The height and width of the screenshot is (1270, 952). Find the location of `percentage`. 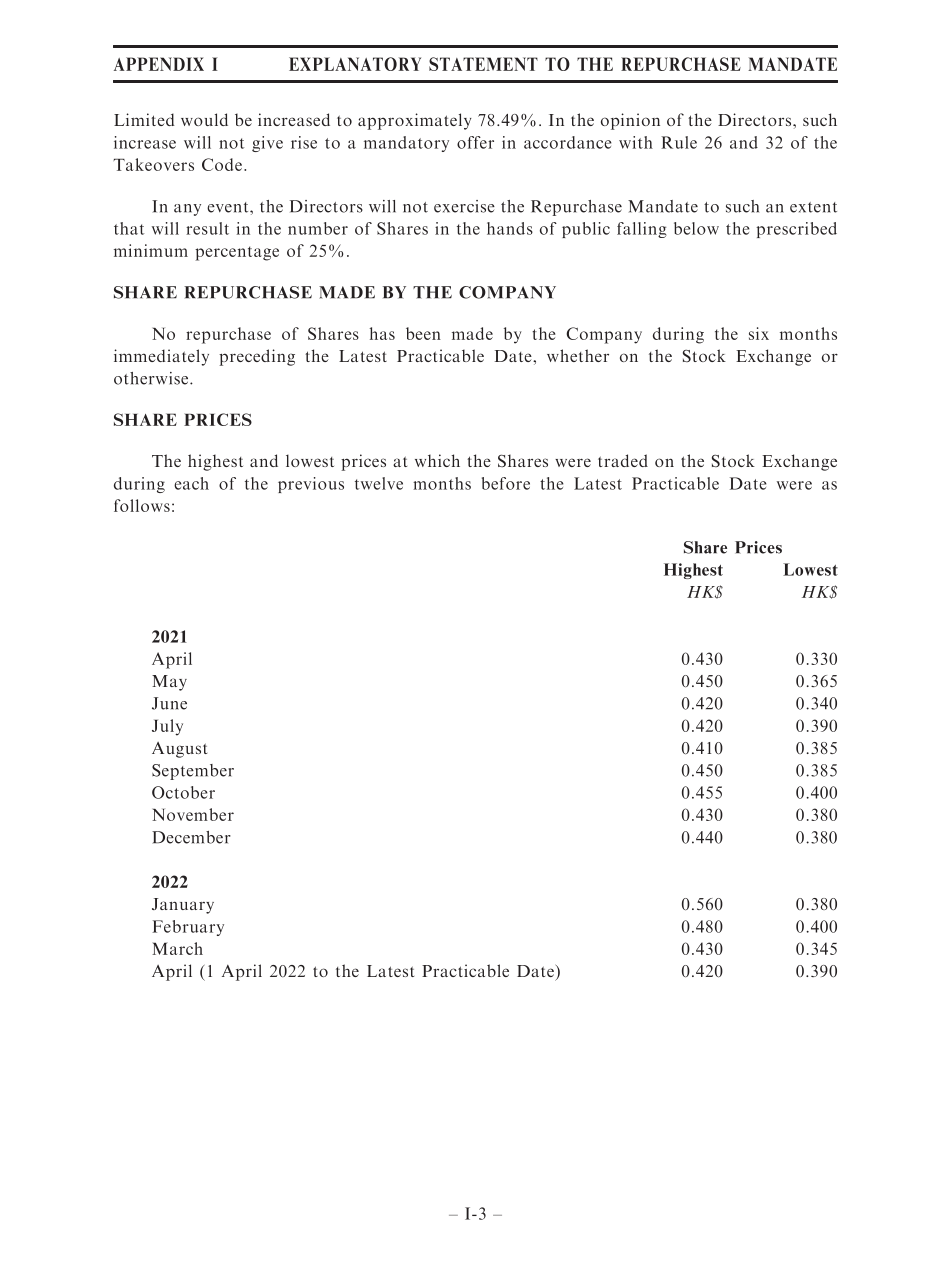

percentage is located at coordinates (237, 253).
